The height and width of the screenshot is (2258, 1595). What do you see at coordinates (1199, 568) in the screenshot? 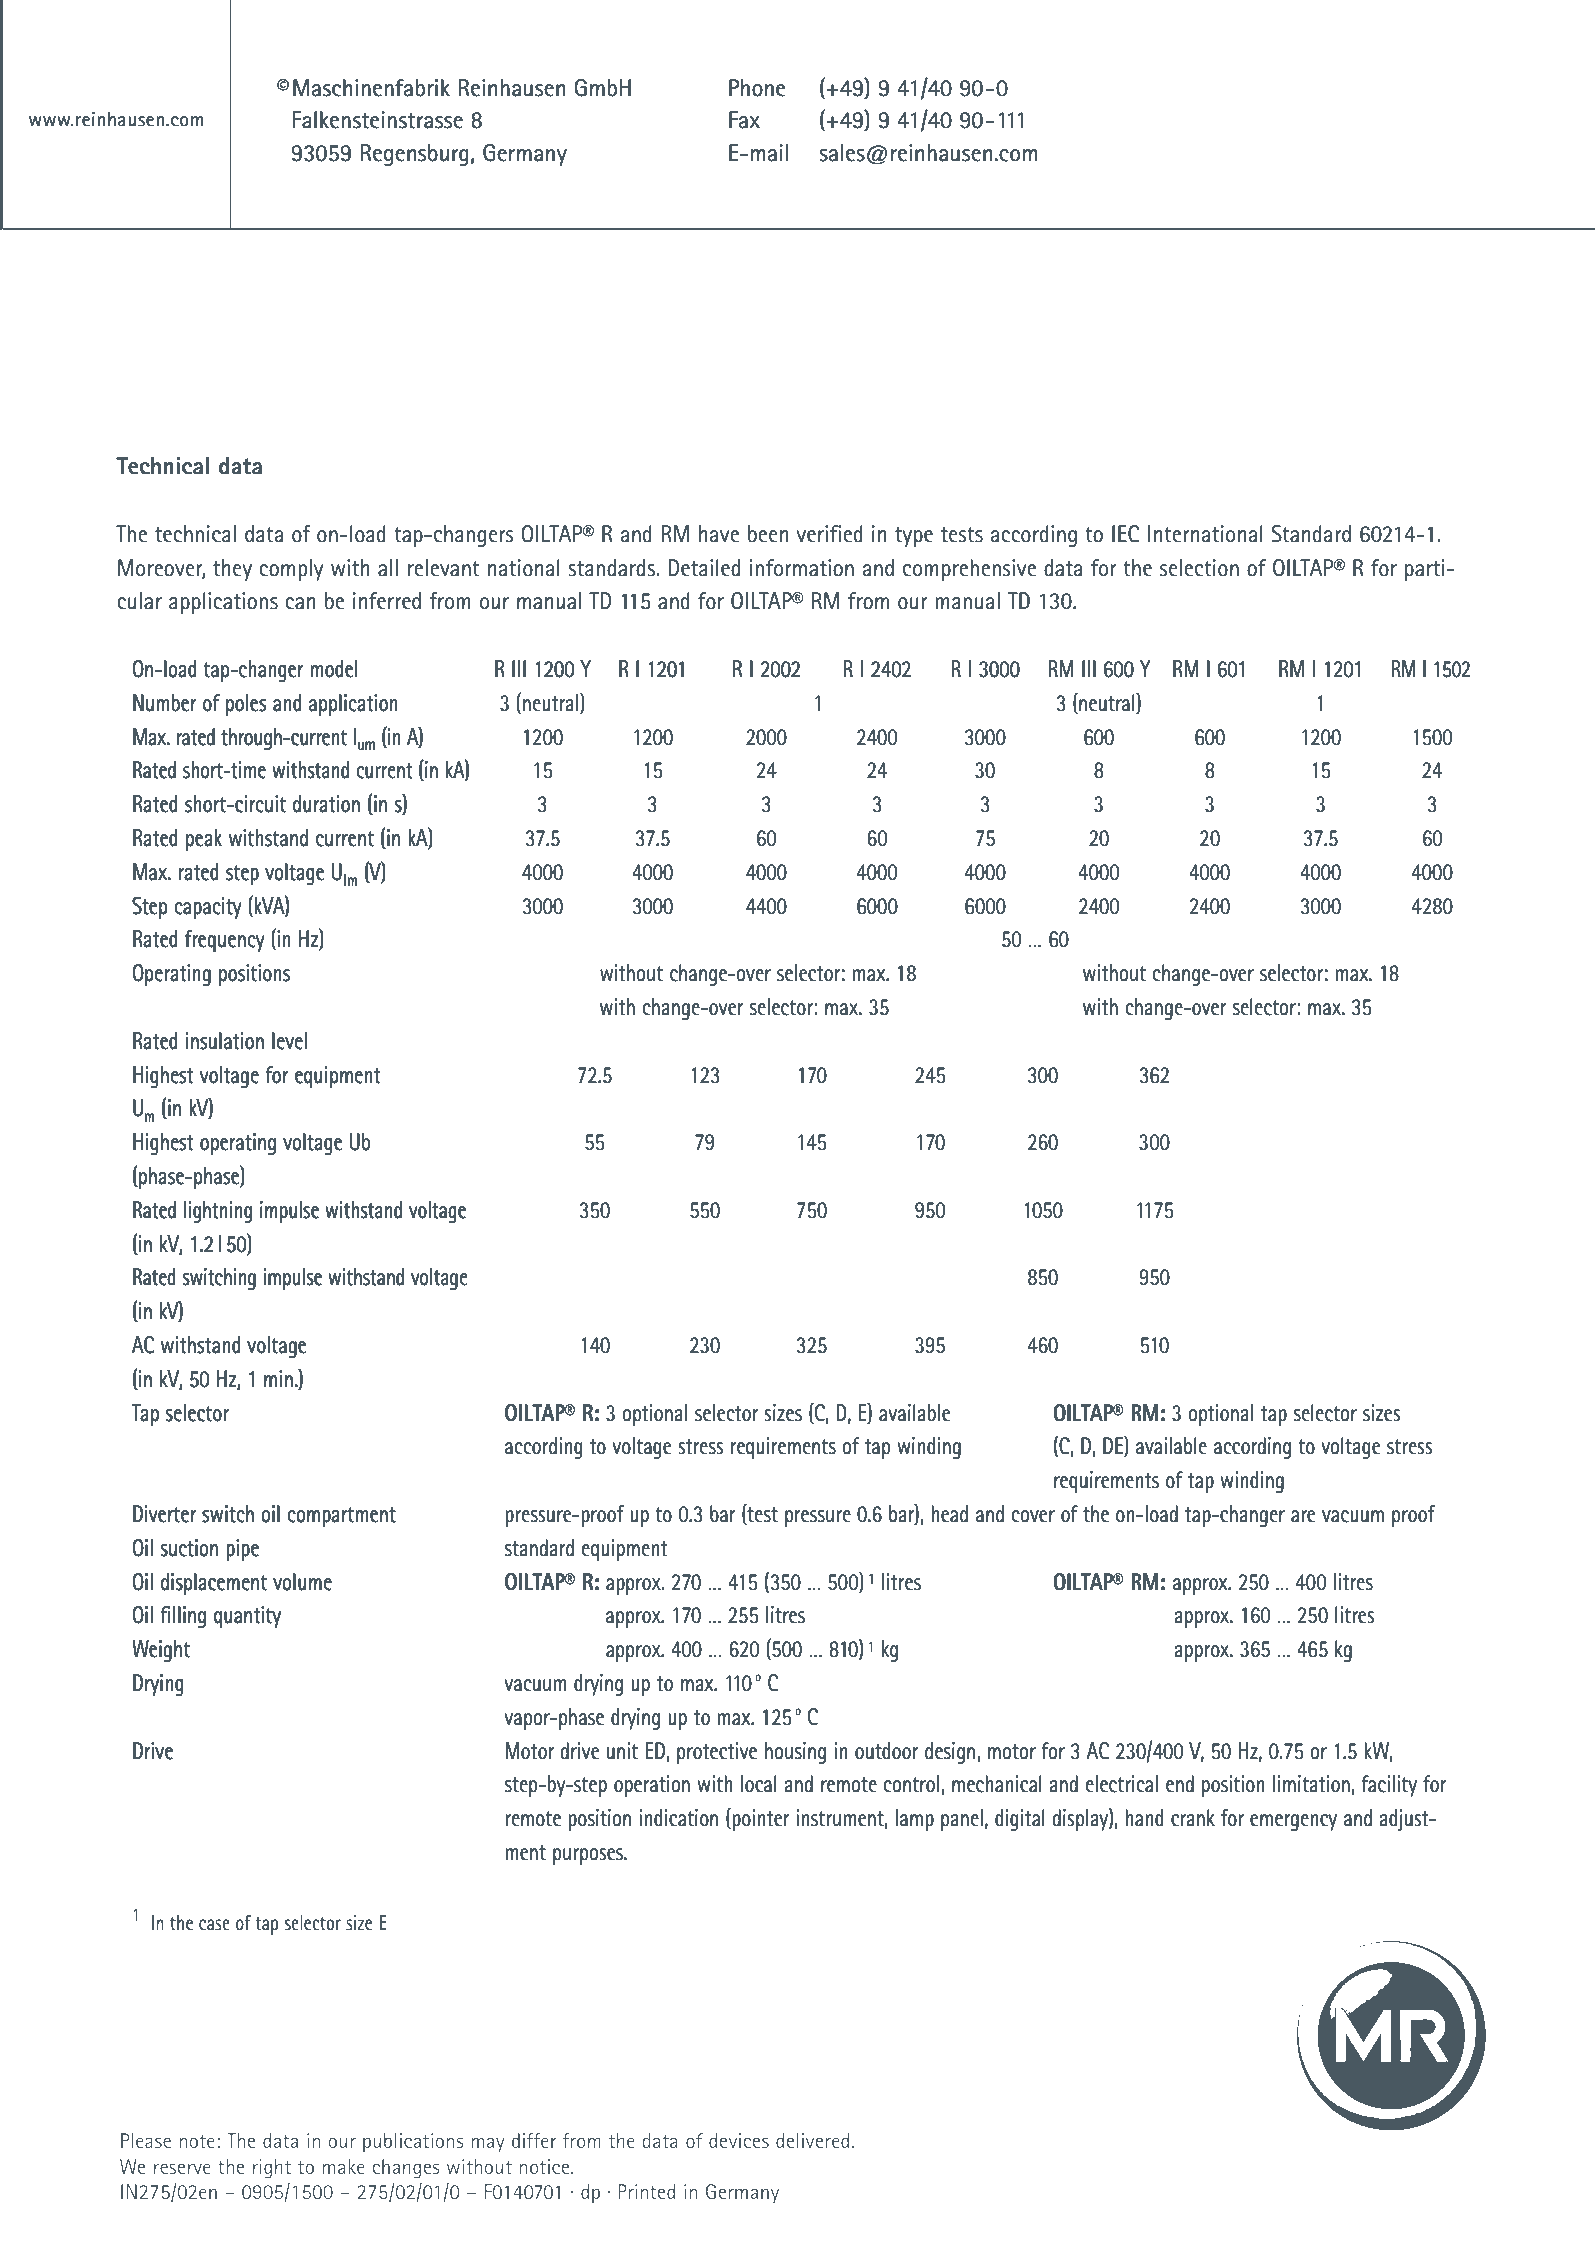
I see `selection` at bounding box center [1199, 568].
